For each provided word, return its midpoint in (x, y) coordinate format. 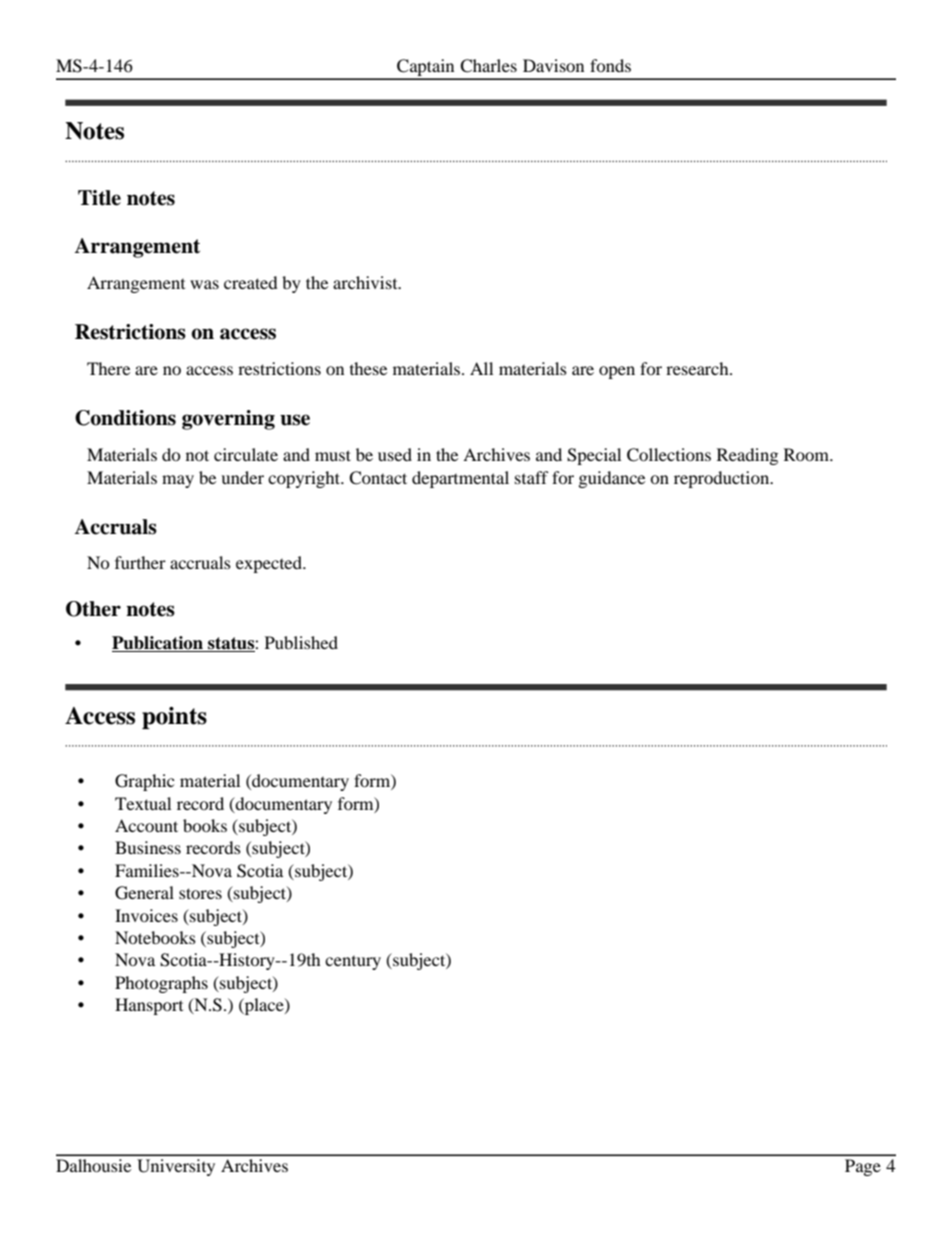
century (353, 963)
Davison (553, 65)
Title (99, 198)
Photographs (161, 984)
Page (863, 1167)
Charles (488, 66)
